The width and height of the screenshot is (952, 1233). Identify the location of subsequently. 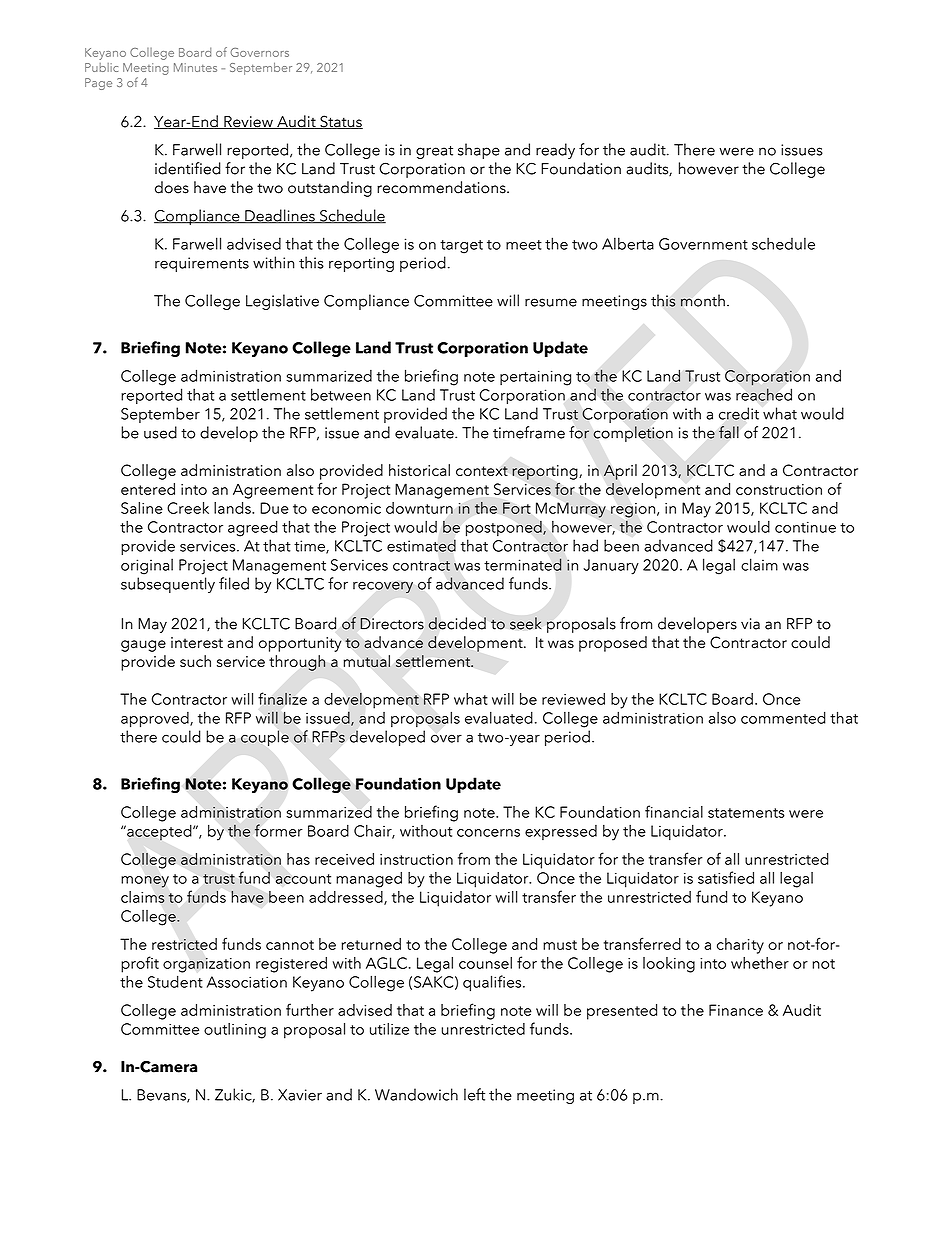
(168, 585).
